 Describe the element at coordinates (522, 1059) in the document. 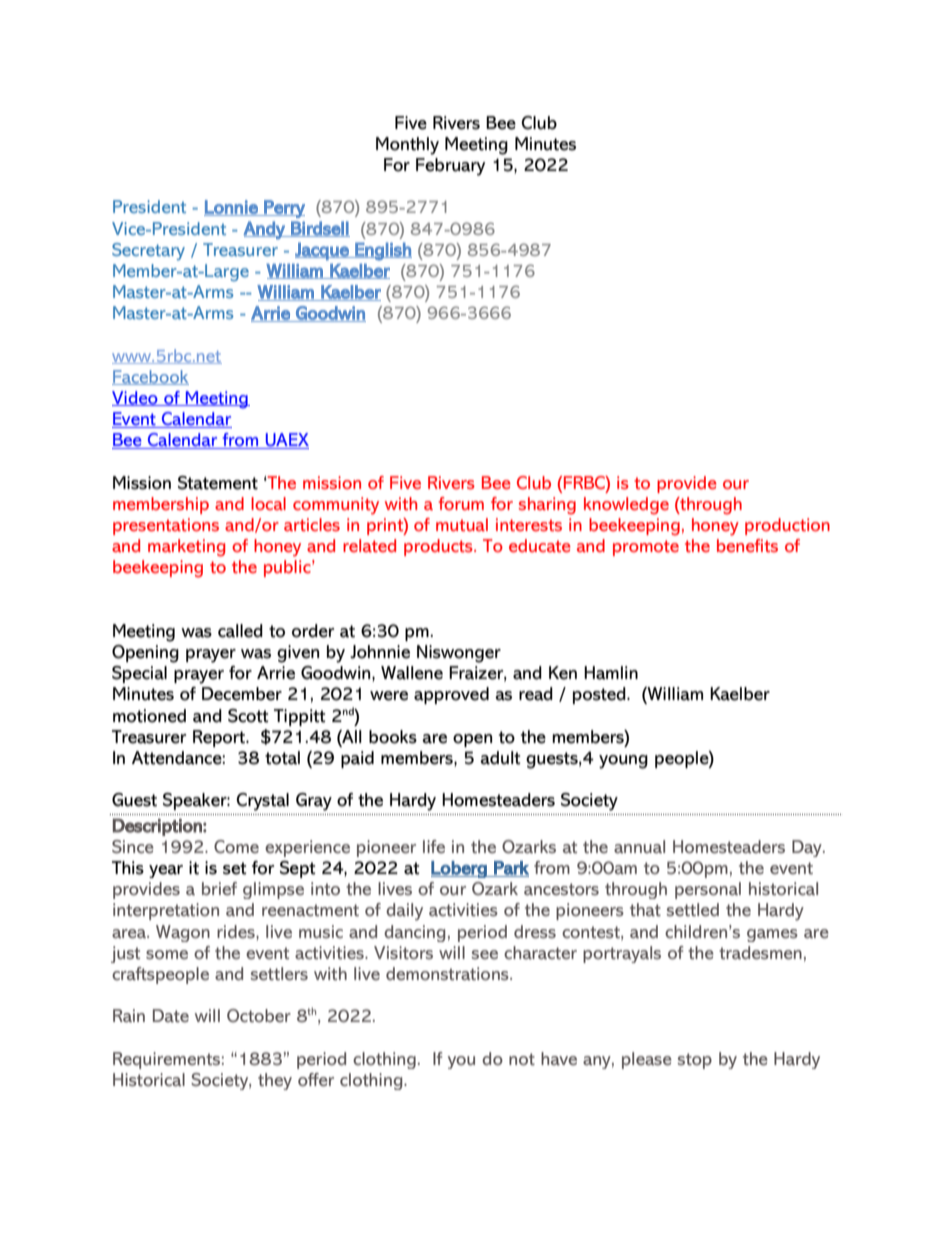

I see `not` at that location.
